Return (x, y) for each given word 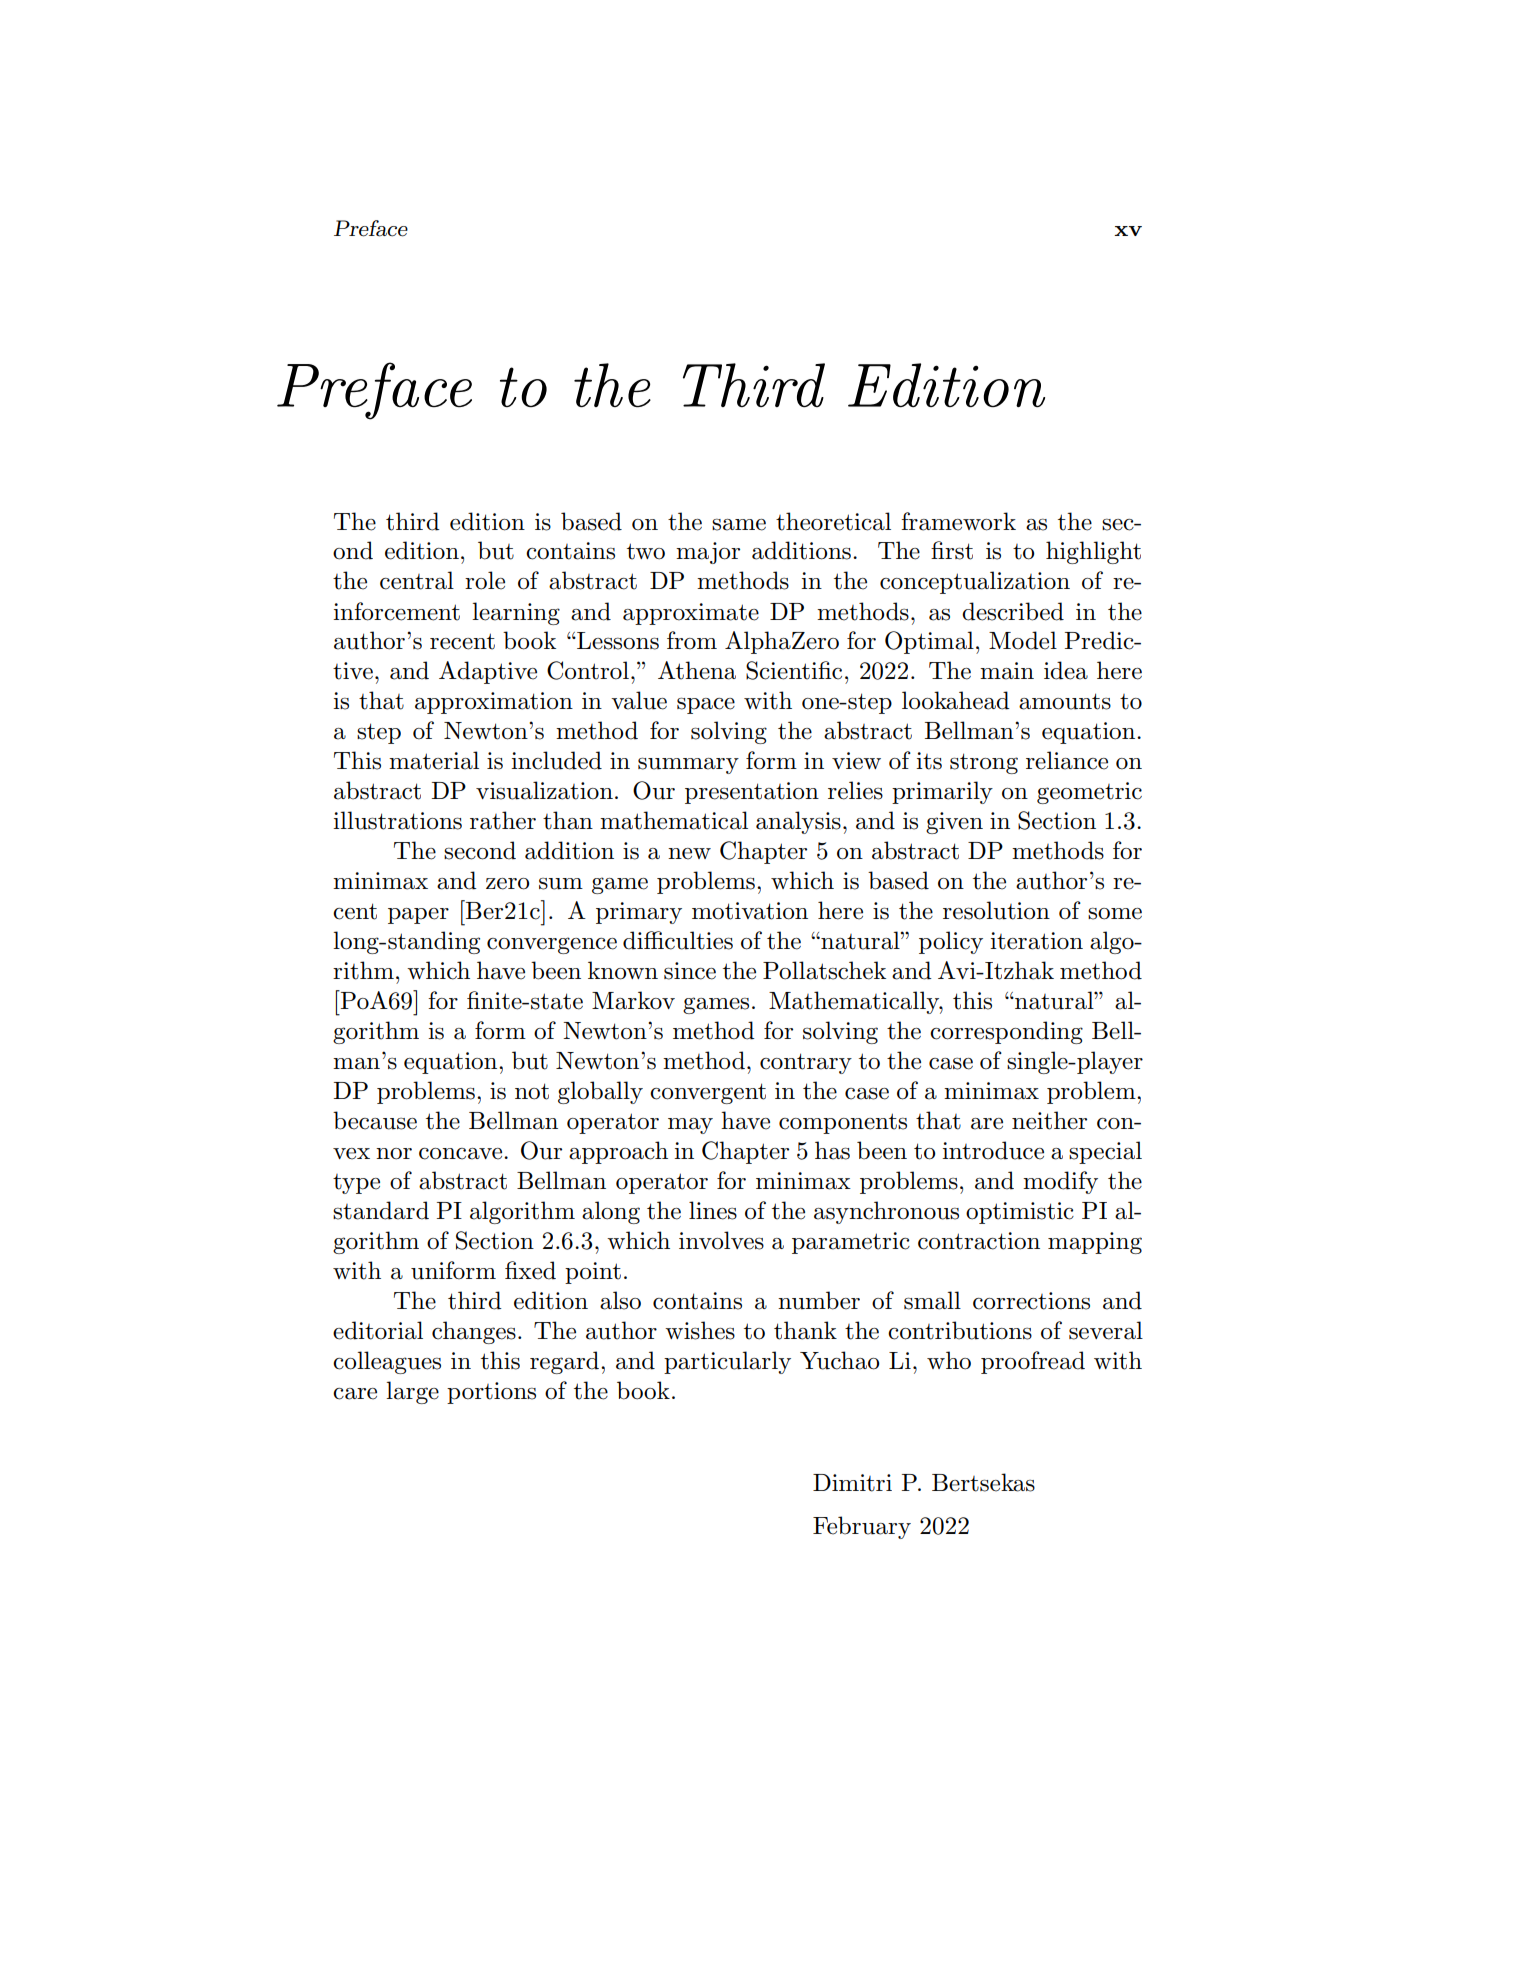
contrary (806, 1063)
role (485, 580)
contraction (979, 1241)
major (708, 553)
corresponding (1006, 1032)
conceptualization (975, 582)
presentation (752, 793)
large (412, 1392)
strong (984, 763)
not (532, 1091)
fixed (530, 1270)
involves (721, 1240)
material (434, 760)
